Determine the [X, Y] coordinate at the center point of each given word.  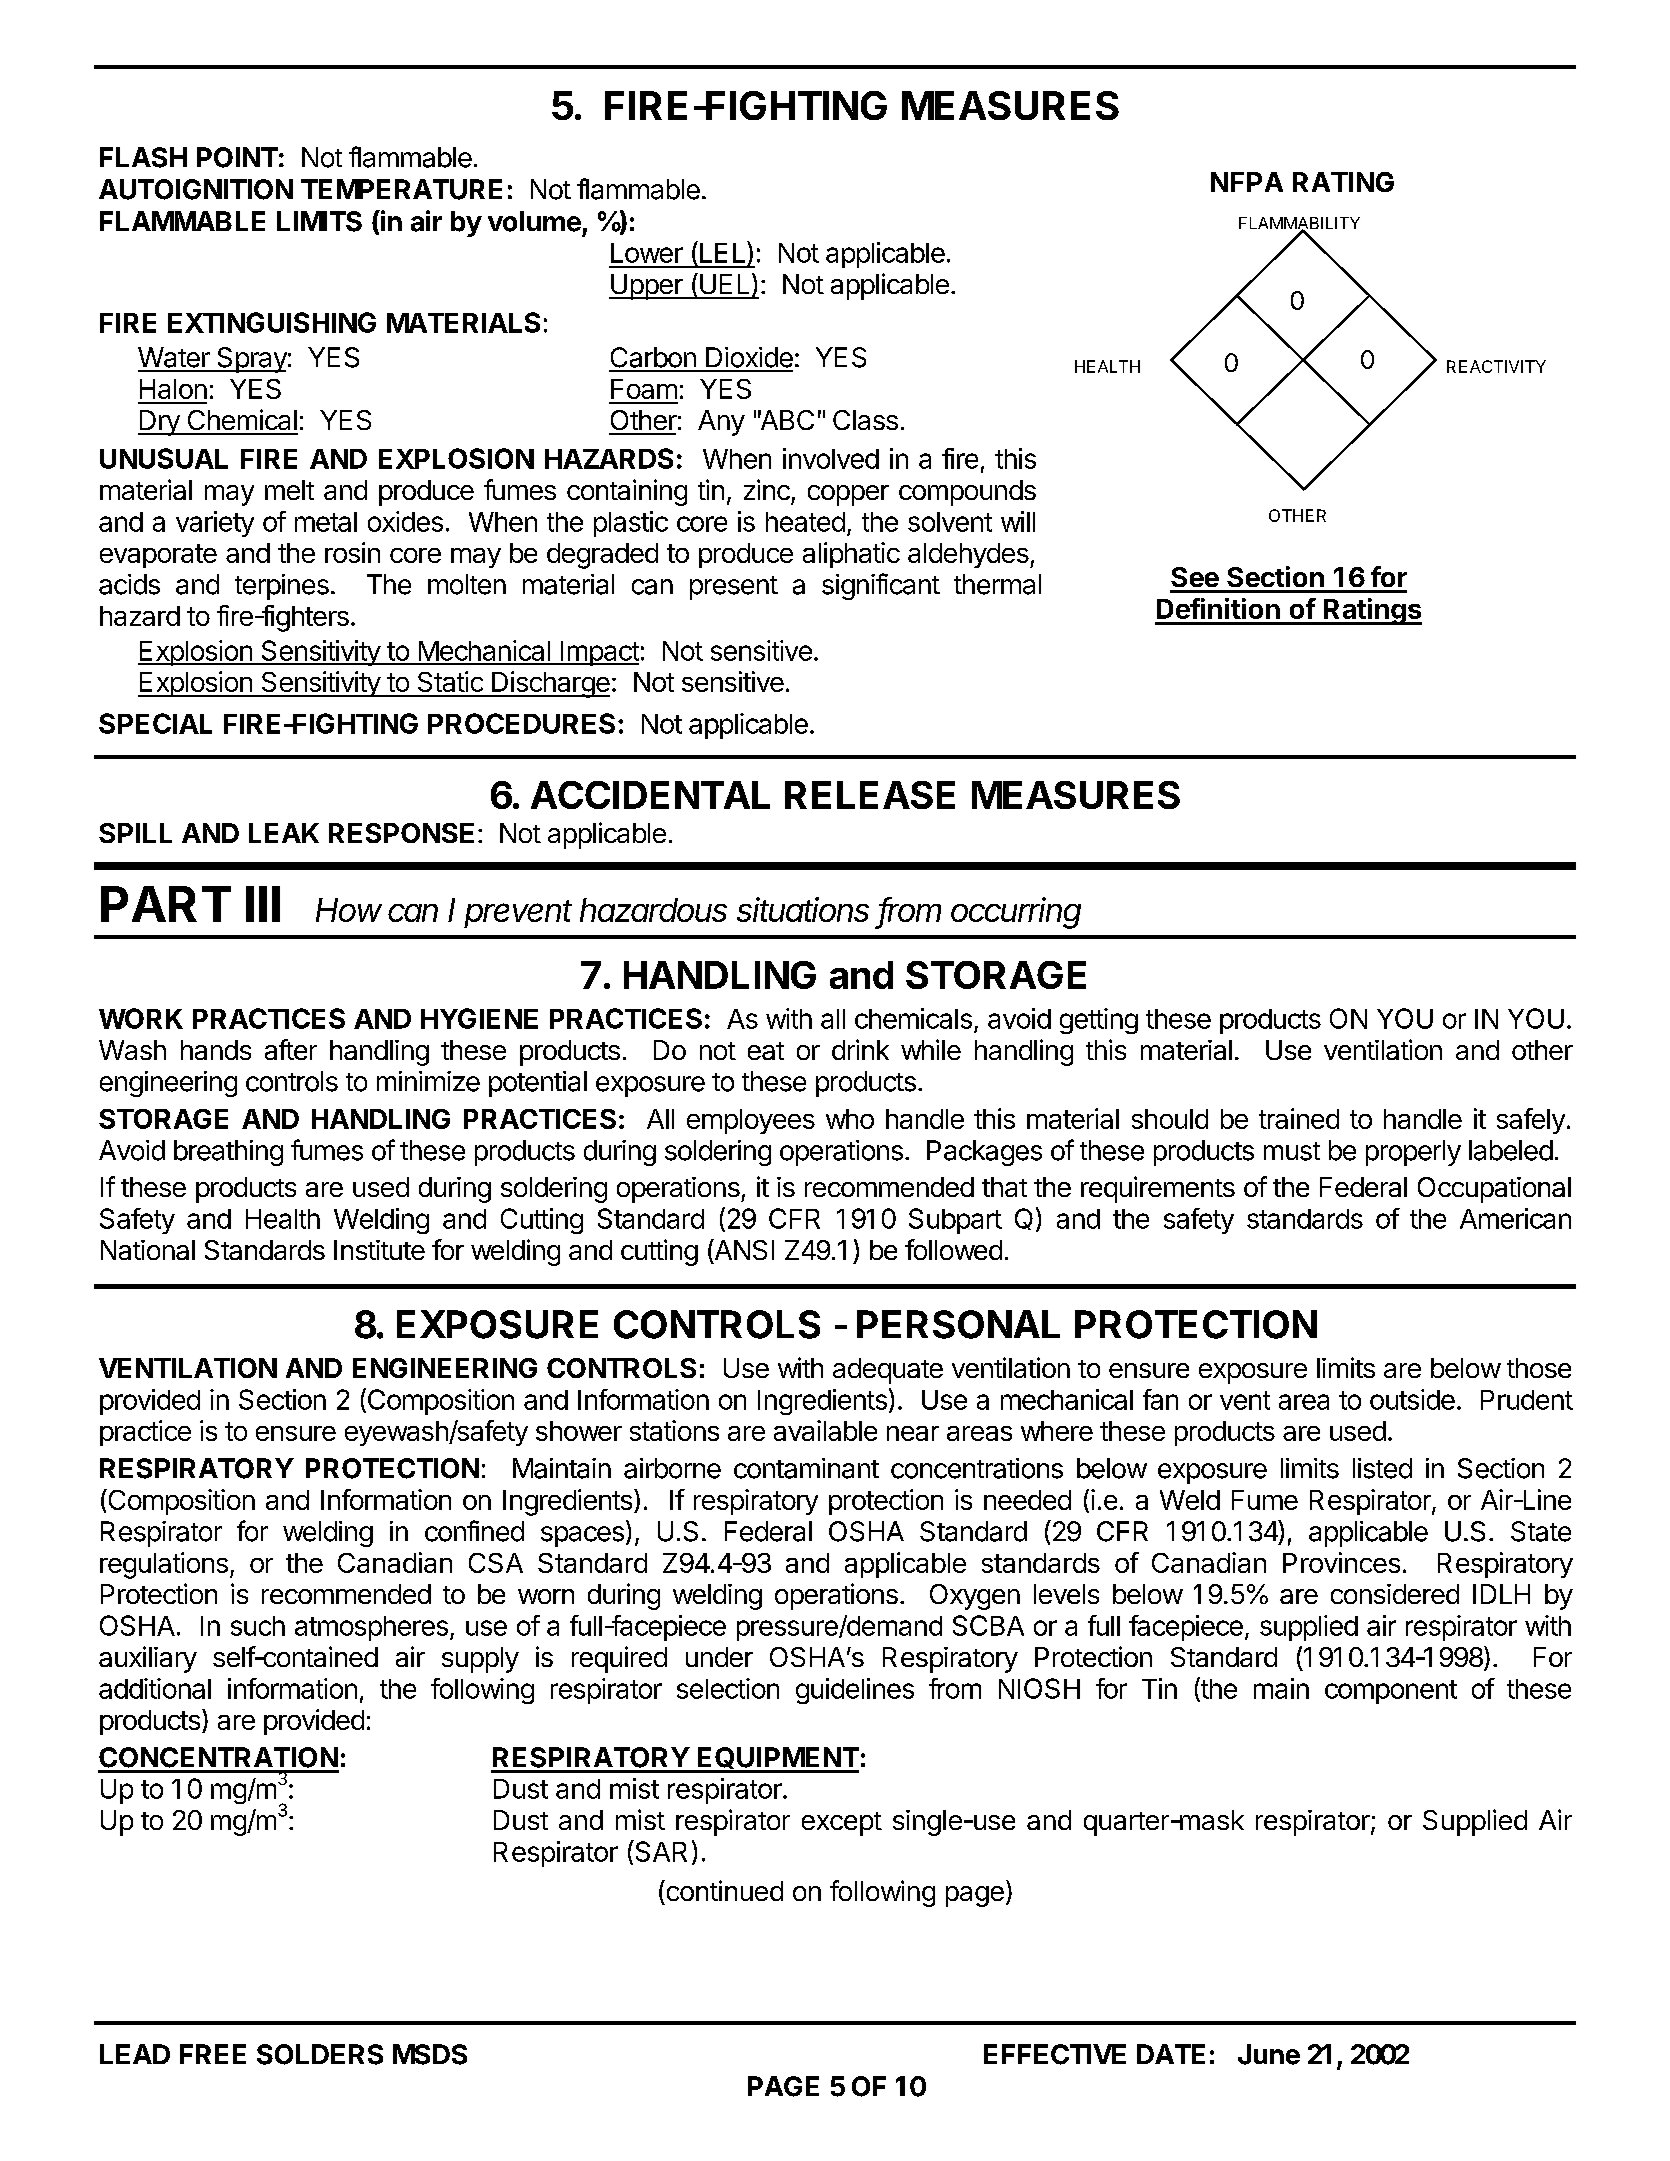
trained [1299, 1118]
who [850, 1119]
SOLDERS [320, 2054]
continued [723, 1890]
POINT [237, 157]
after [291, 1049]
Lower [647, 253]
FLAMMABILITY [1299, 224]
